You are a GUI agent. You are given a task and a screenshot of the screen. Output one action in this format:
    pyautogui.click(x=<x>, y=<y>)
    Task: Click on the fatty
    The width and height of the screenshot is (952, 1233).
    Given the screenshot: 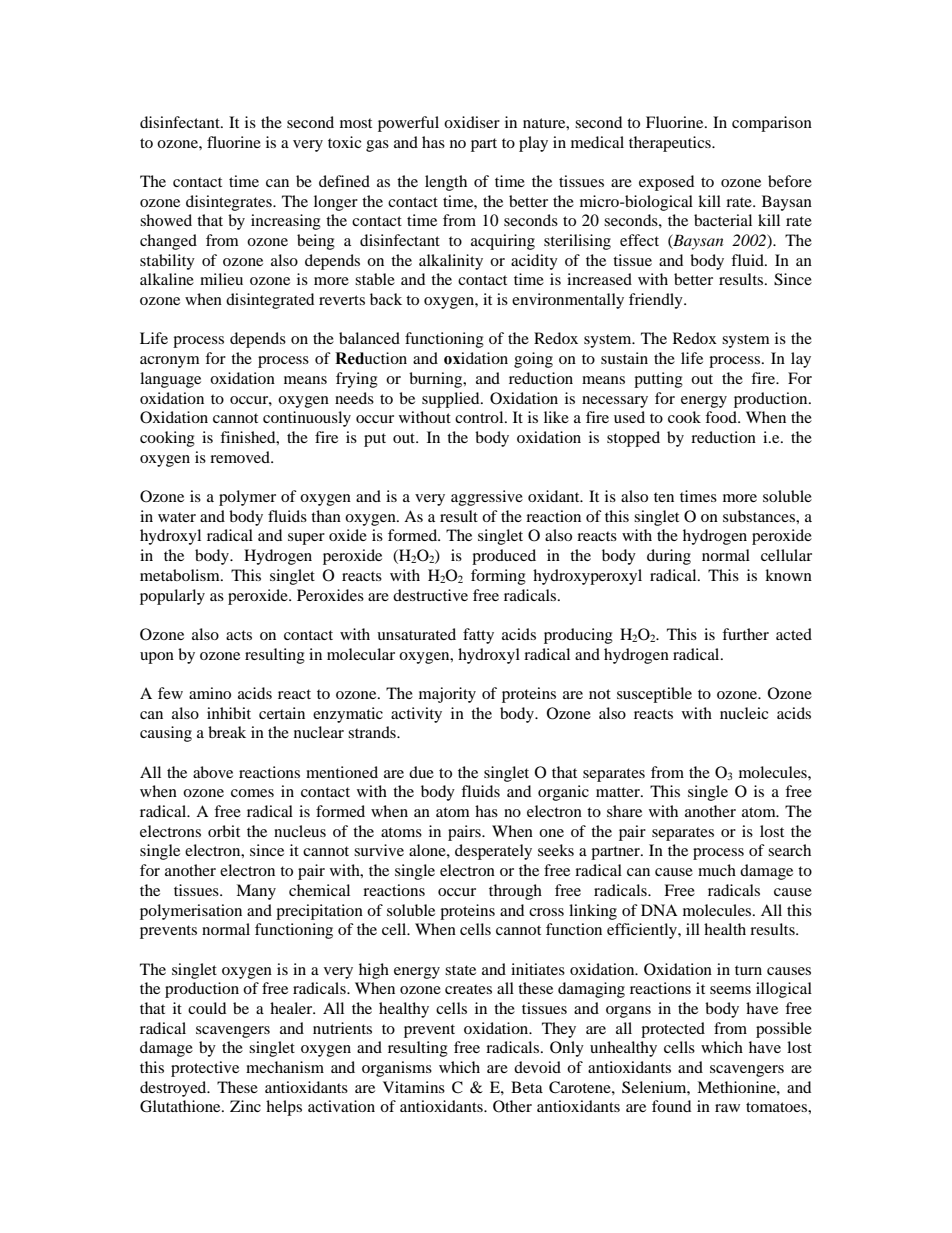 What is the action you would take?
    pyautogui.click(x=478, y=636)
